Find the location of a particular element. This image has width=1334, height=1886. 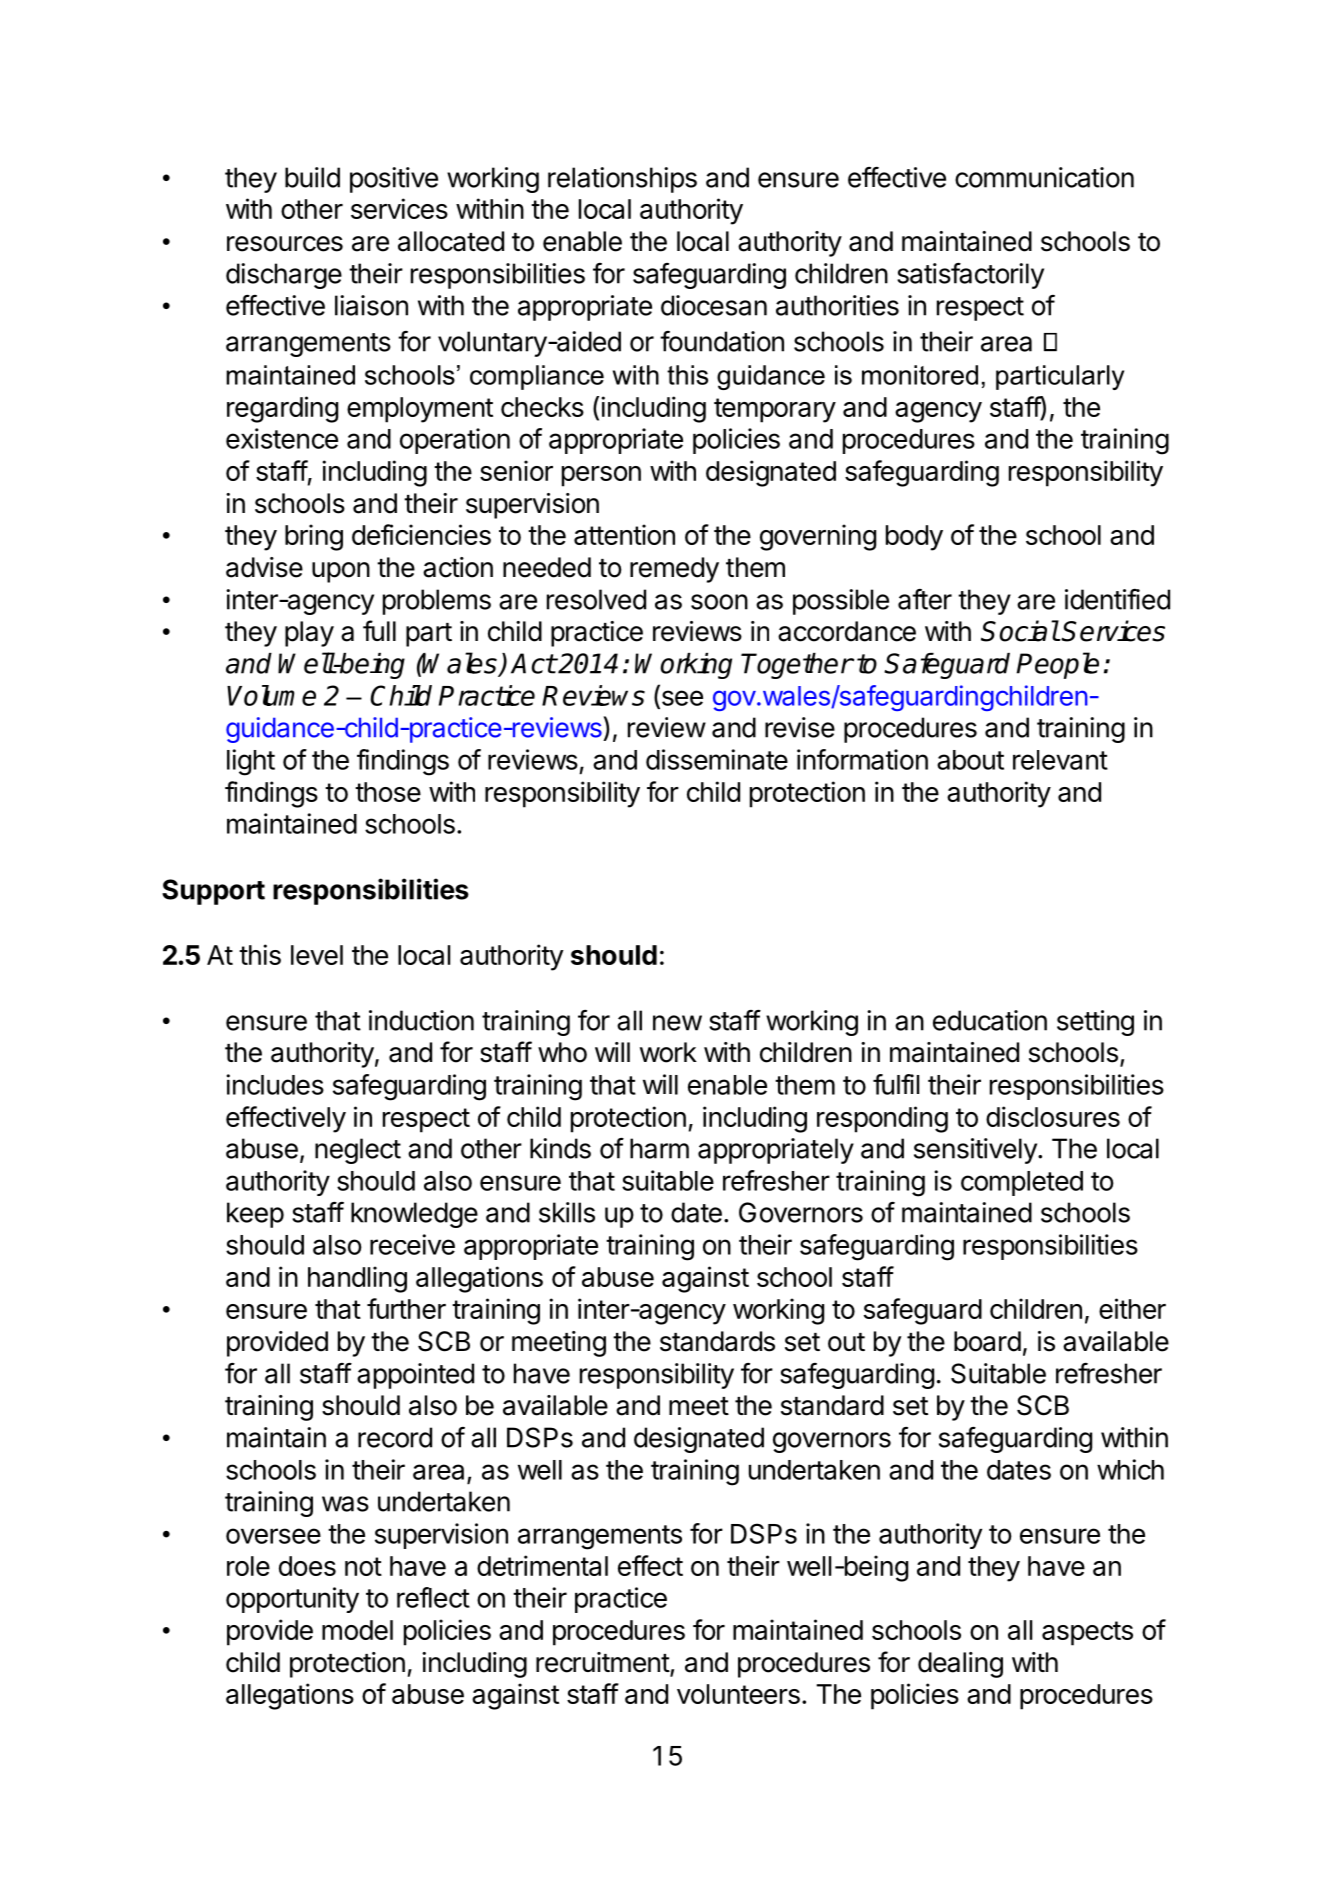

disclosures is located at coordinates (1053, 1116).
